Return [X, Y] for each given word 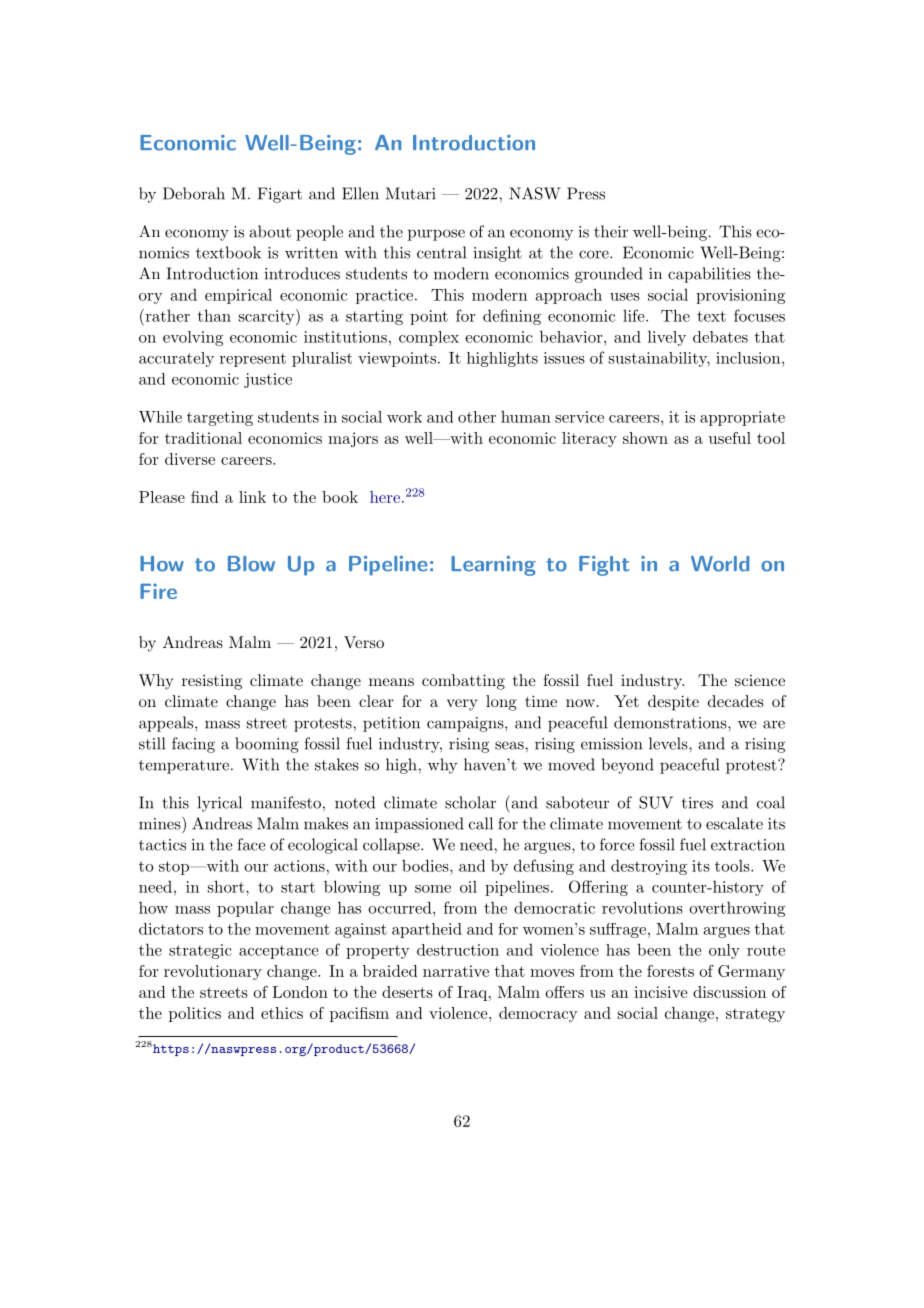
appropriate [742, 418]
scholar [470, 802]
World [720, 564]
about [270, 231]
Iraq [472, 993]
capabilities [709, 275]
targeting [220, 418]
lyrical [220, 804]
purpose [436, 235]
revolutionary [213, 972]
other [477, 417]
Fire [158, 591]
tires [697, 803]
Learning [493, 566]
